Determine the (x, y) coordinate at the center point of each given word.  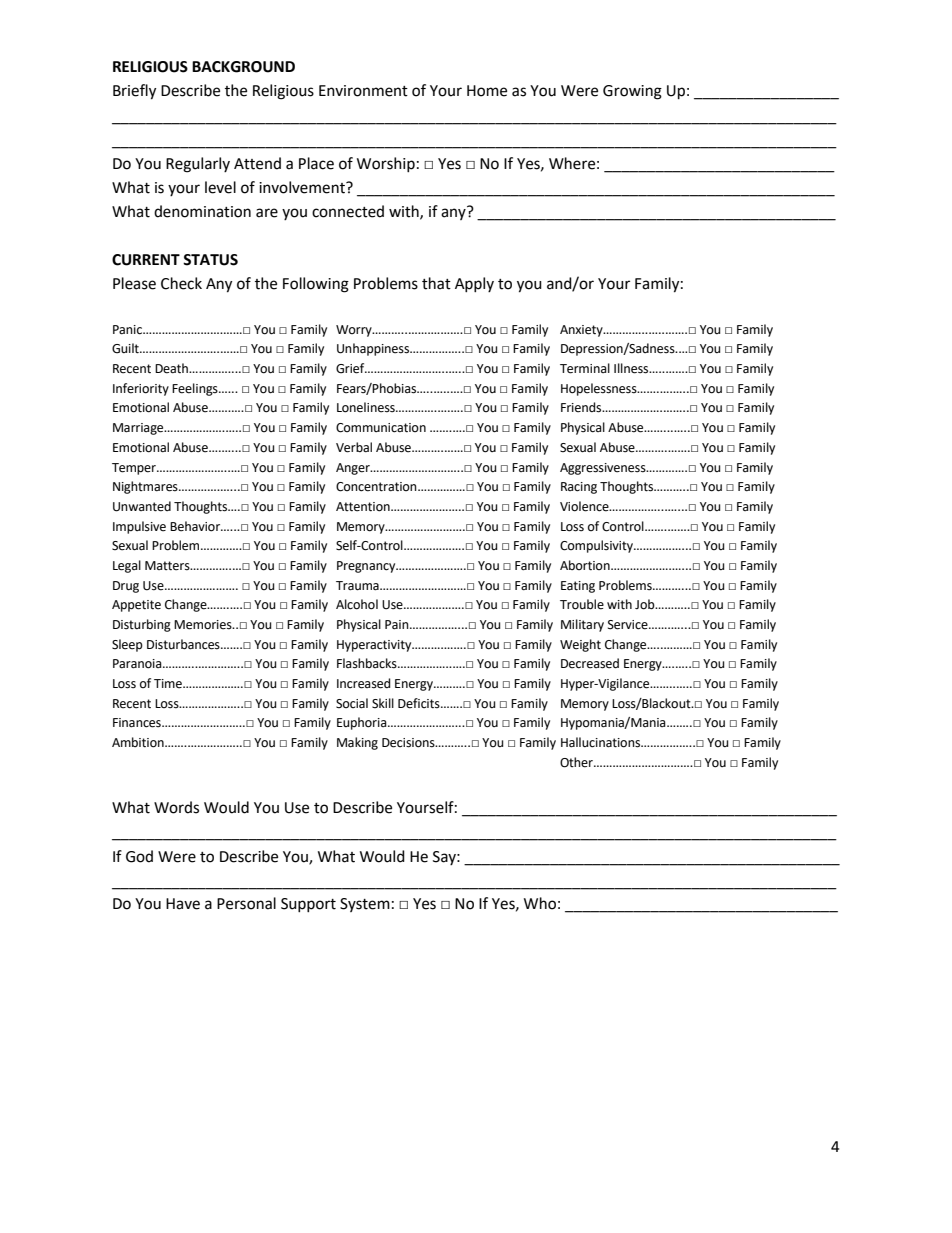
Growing (632, 92)
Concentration (377, 487)
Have (183, 904)
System (365, 905)
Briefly (134, 92)
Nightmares (146, 487)
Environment (363, 91)
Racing (579, 488)
